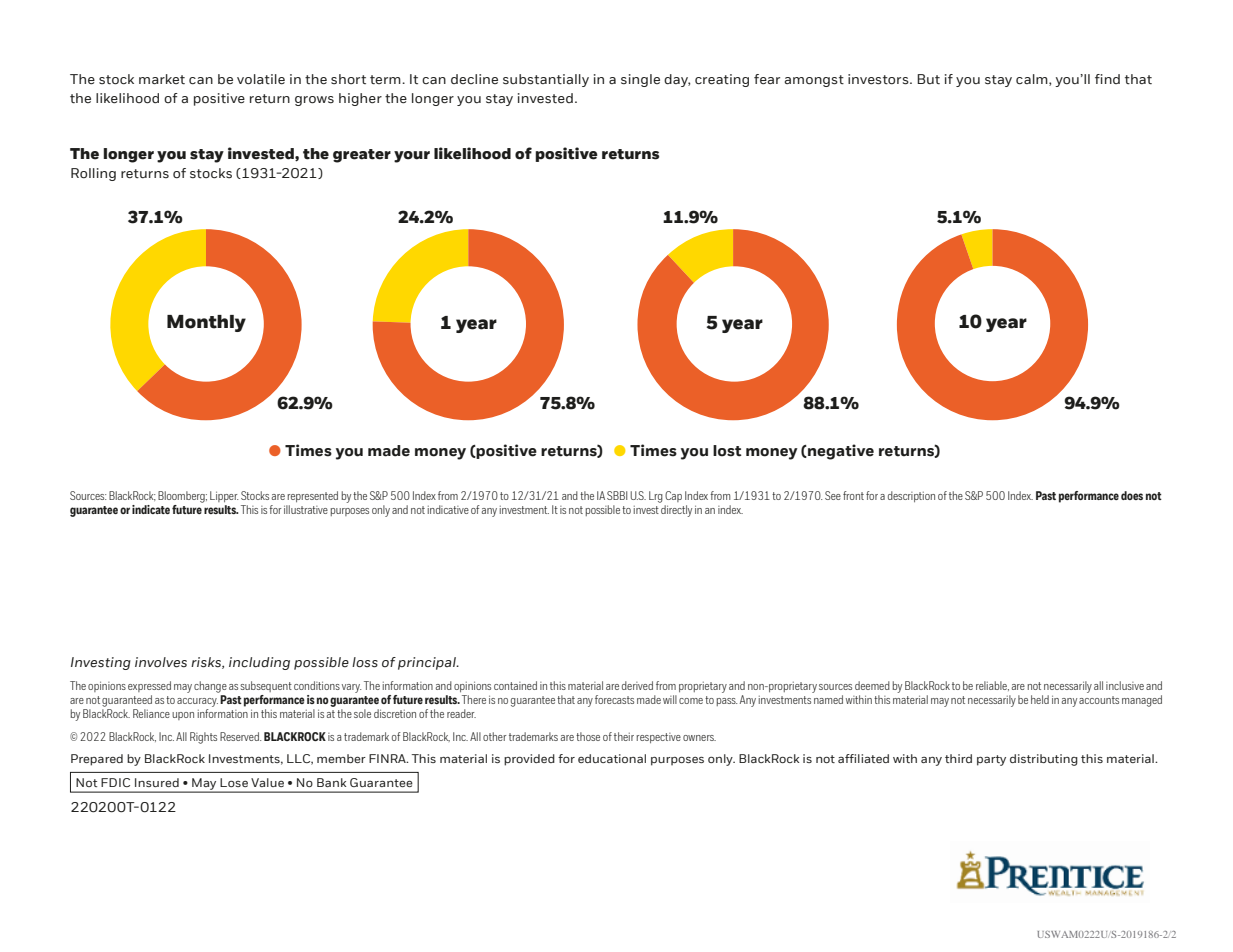 This page has width=1233, height=952. What do you see at coordinates (206, 323) in the page?
I see `Monthly` at bounding box center [206, 323].
